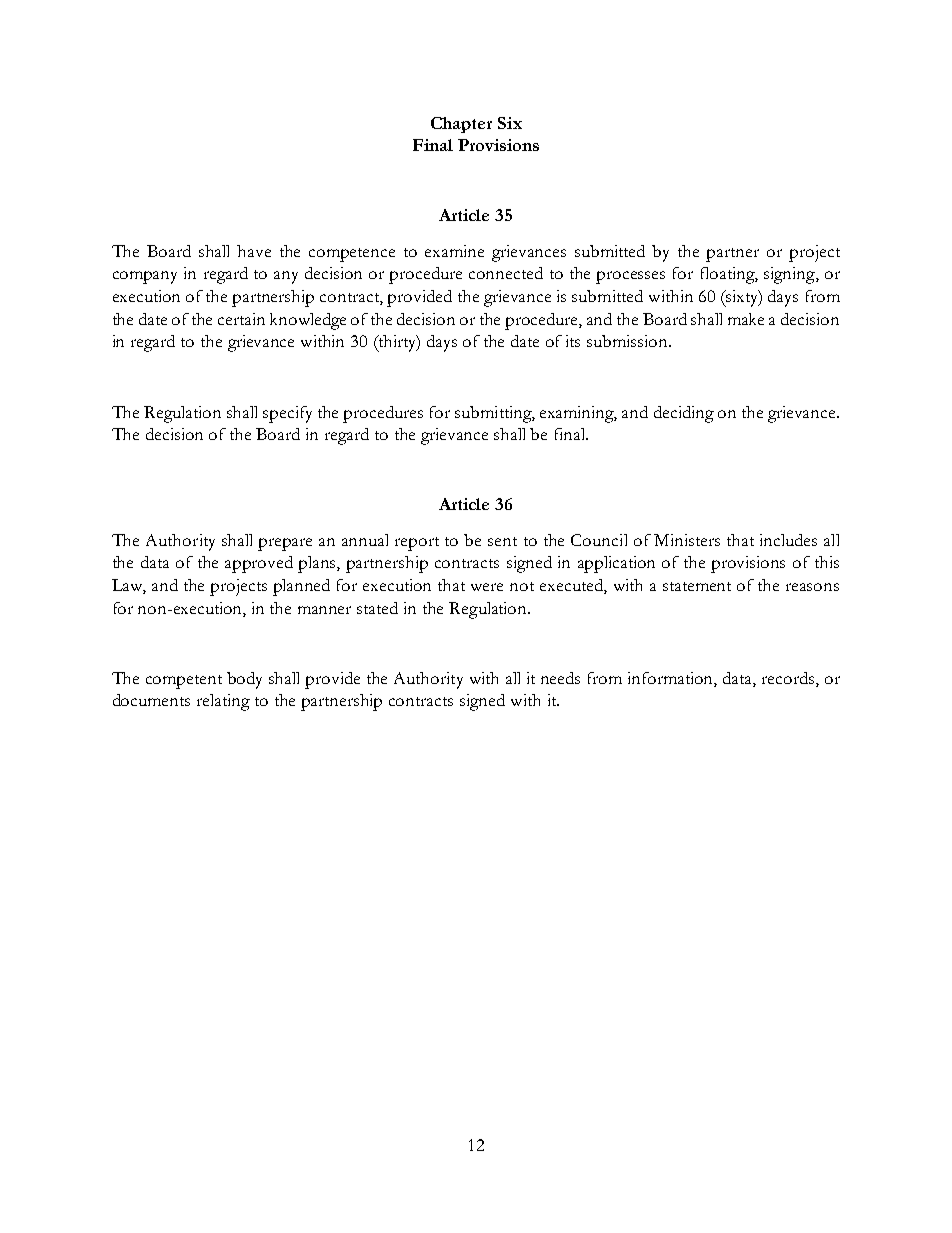 The height and width of the screenshot is (1233, 952). Describe the element at coordinates (244, 680) in the screenshot. I see `body` at that location.
